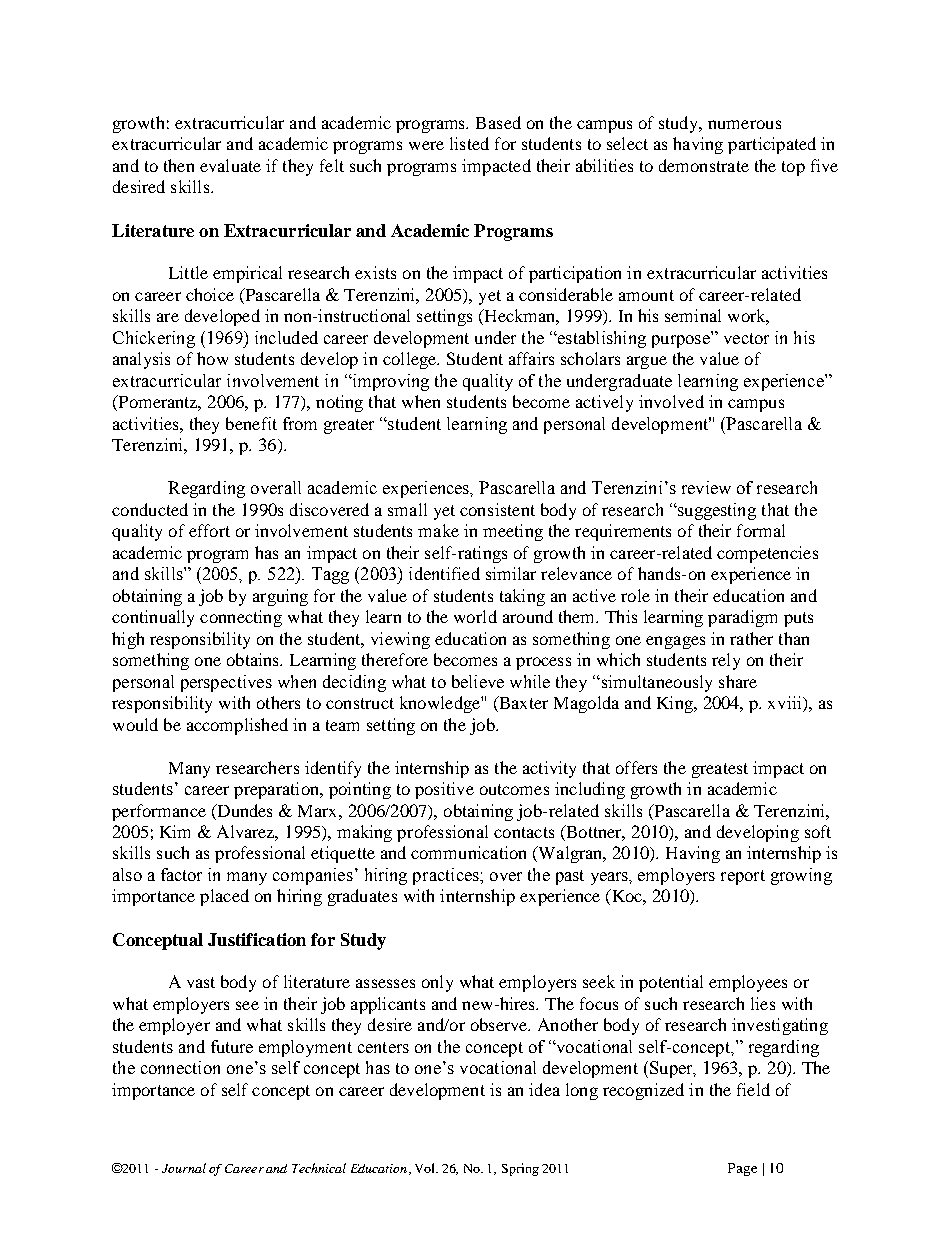  What do you see at coordinates (230, 165) in the screenshot?
I see `evaluate` at bounding box center [230, 165].
